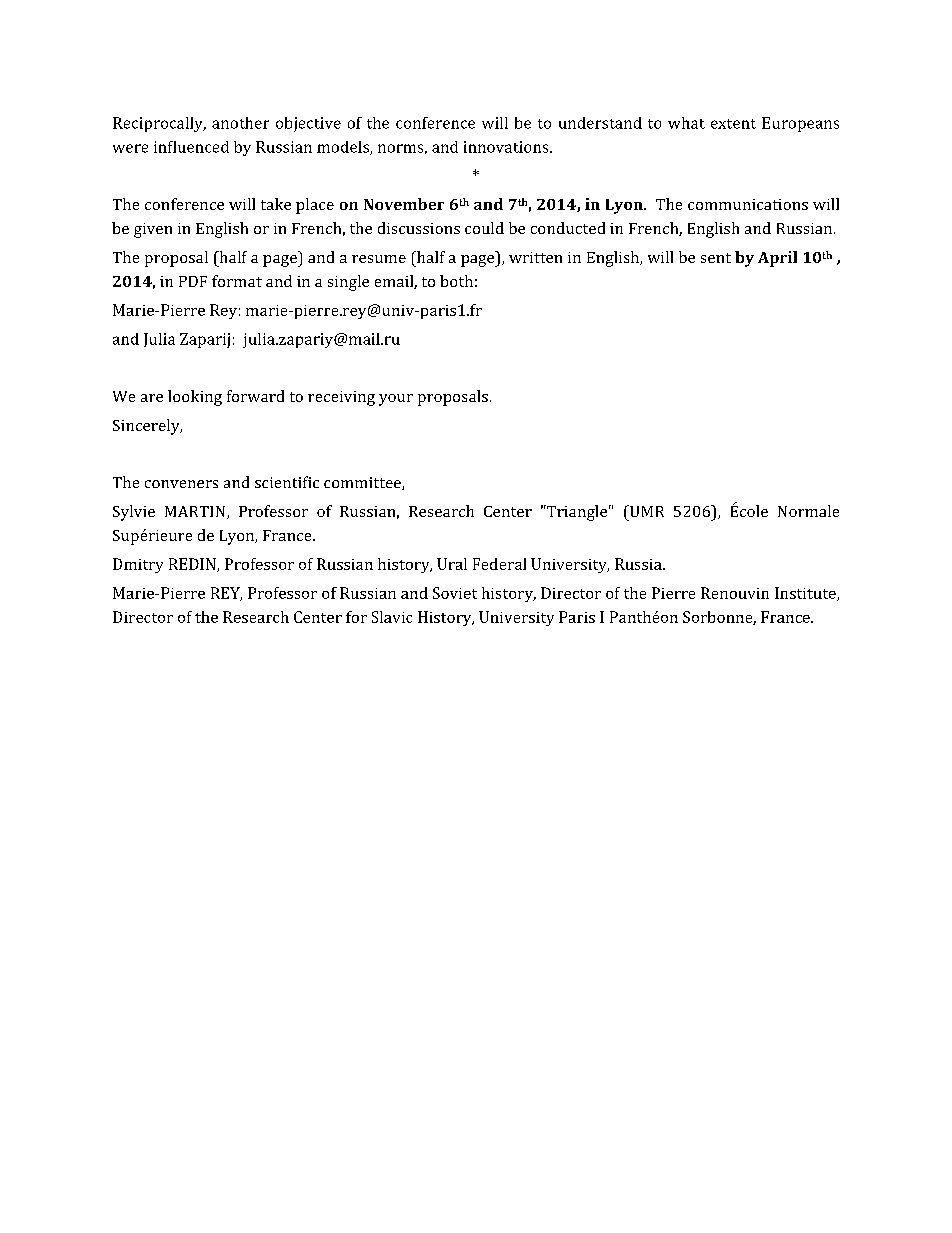  Describe the element at coordinates (455, 593) in the screenshot. I see `Soviet` at that location.
